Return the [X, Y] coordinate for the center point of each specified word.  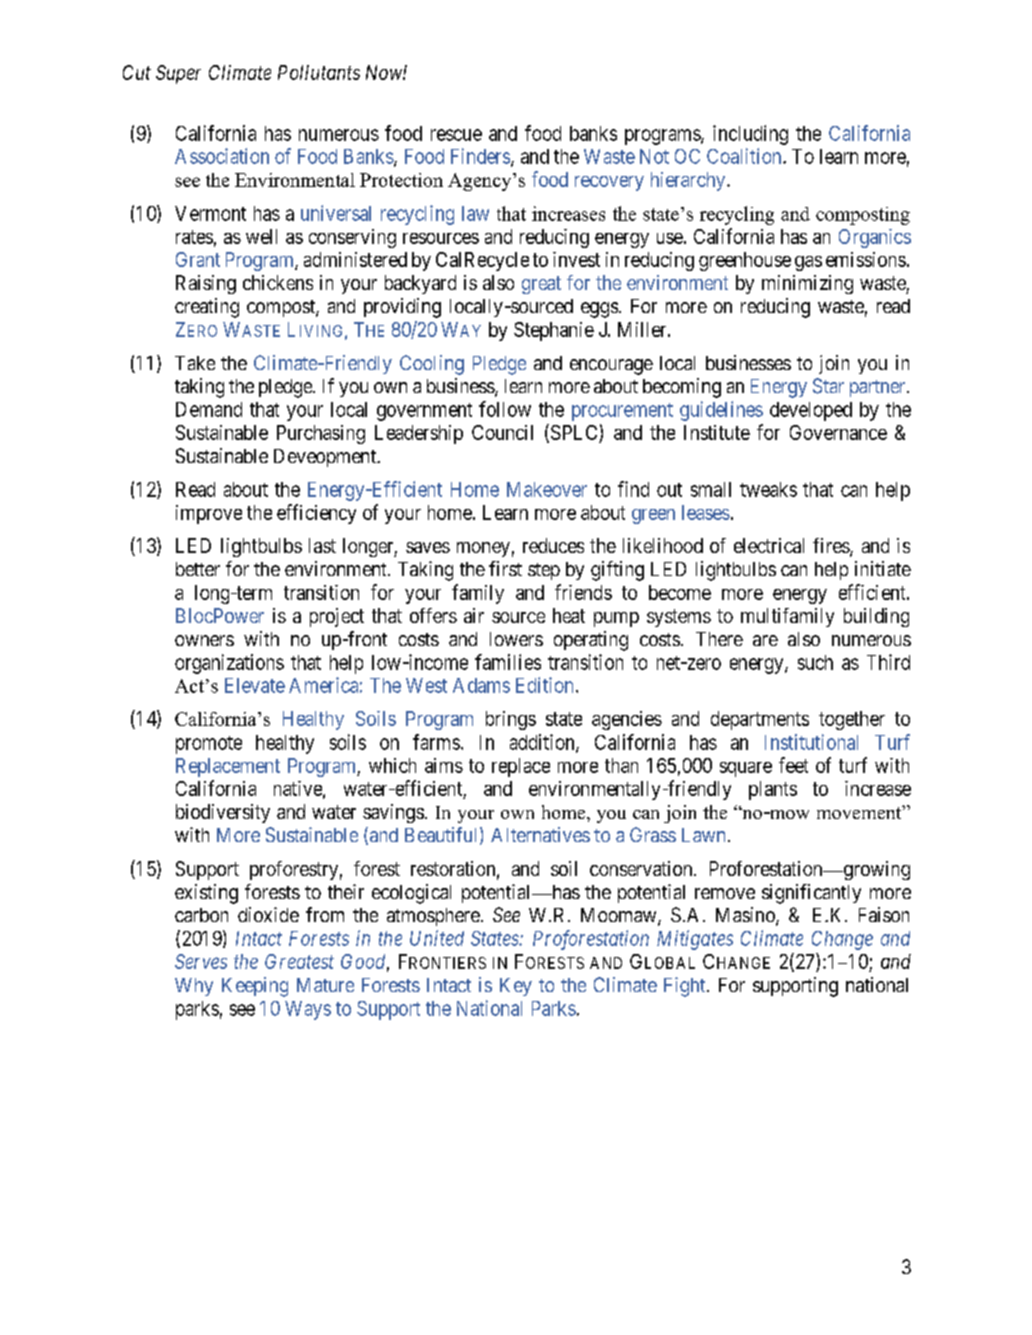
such [815, 662]
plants [773, 790]
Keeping [255, 987]
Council [502, 432]
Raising [206, 284]
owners [204, 640]
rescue [456, 135]
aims [444, 765]
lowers [516, 639]
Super [178, 74]
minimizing [807, 284]
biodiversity [223, 813]
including [750, 135]
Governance [838, 432]
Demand [209, 409]
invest [576, 259]
